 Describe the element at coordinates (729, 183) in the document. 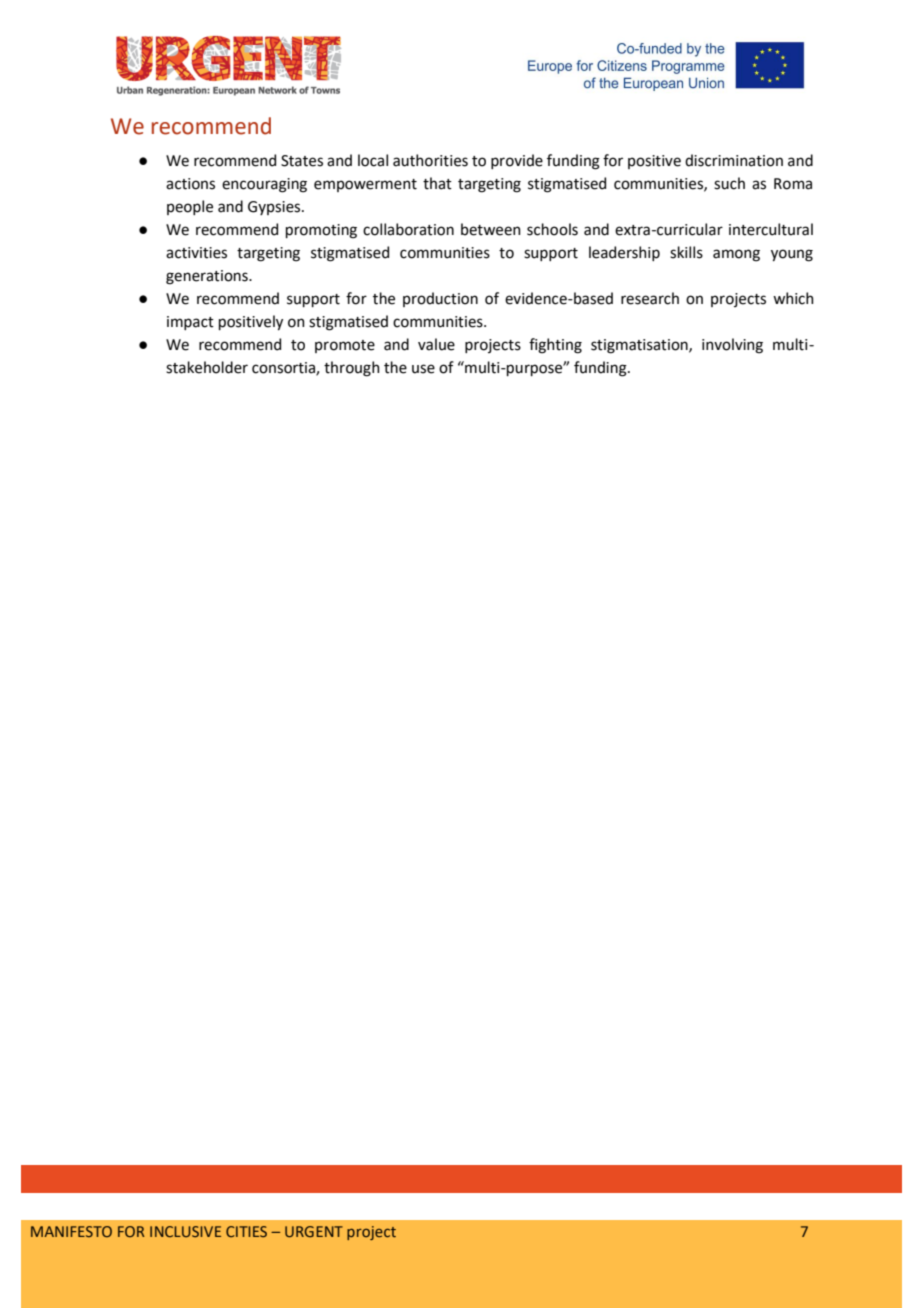

I see `such` at that location.
